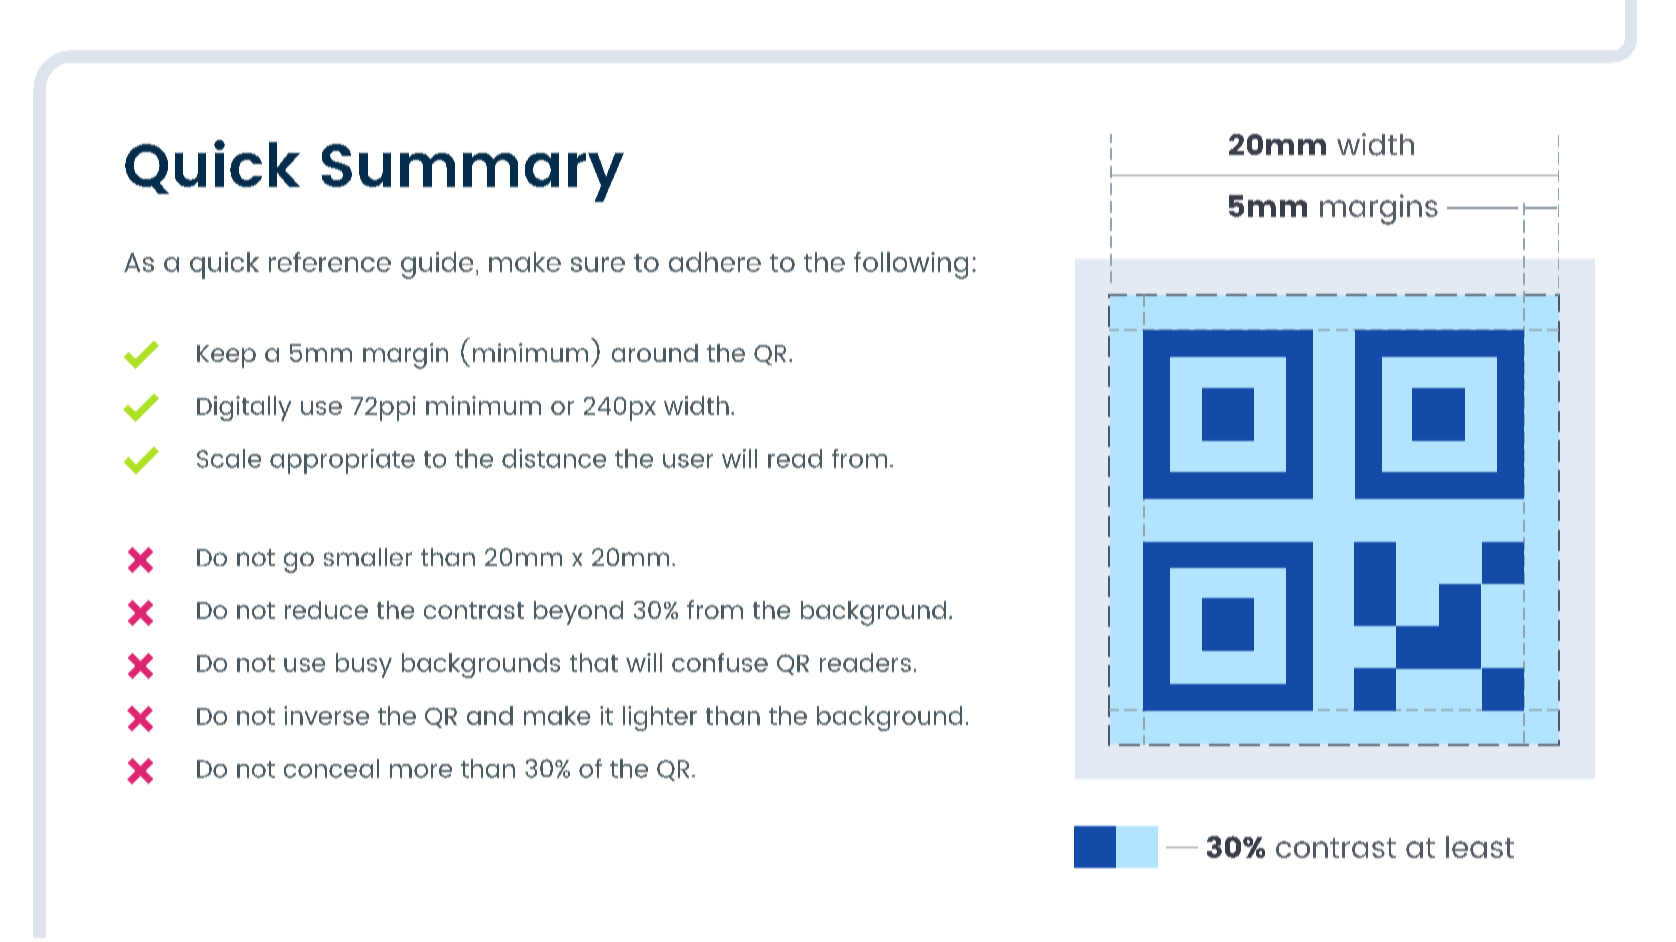 The height and width of the screenshot is (942, 1676). Describe the element at coordinates (911, 265) in the screenshot. I see `following` at that location.
